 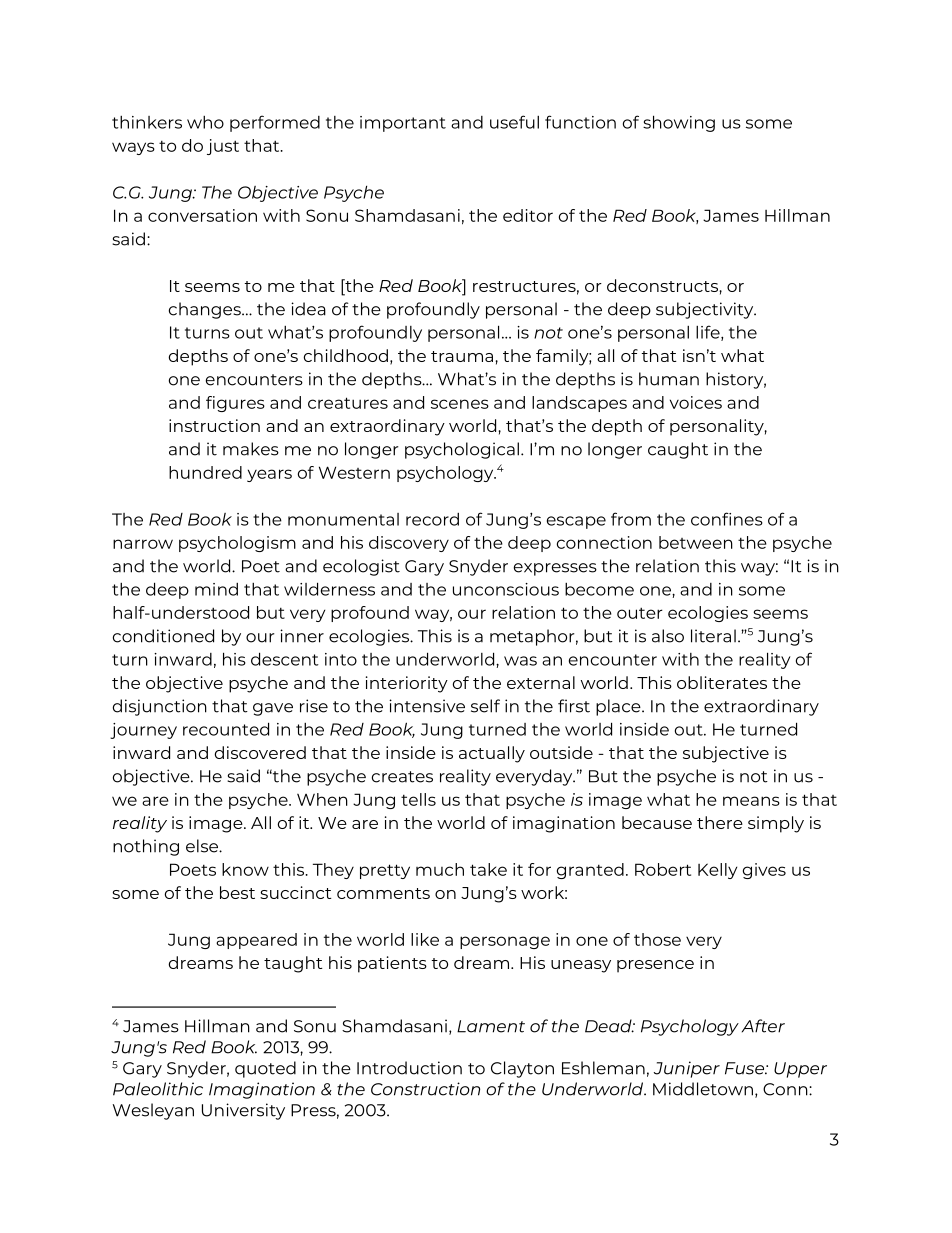 I want to click on useful, so click(x=514, y=122).
